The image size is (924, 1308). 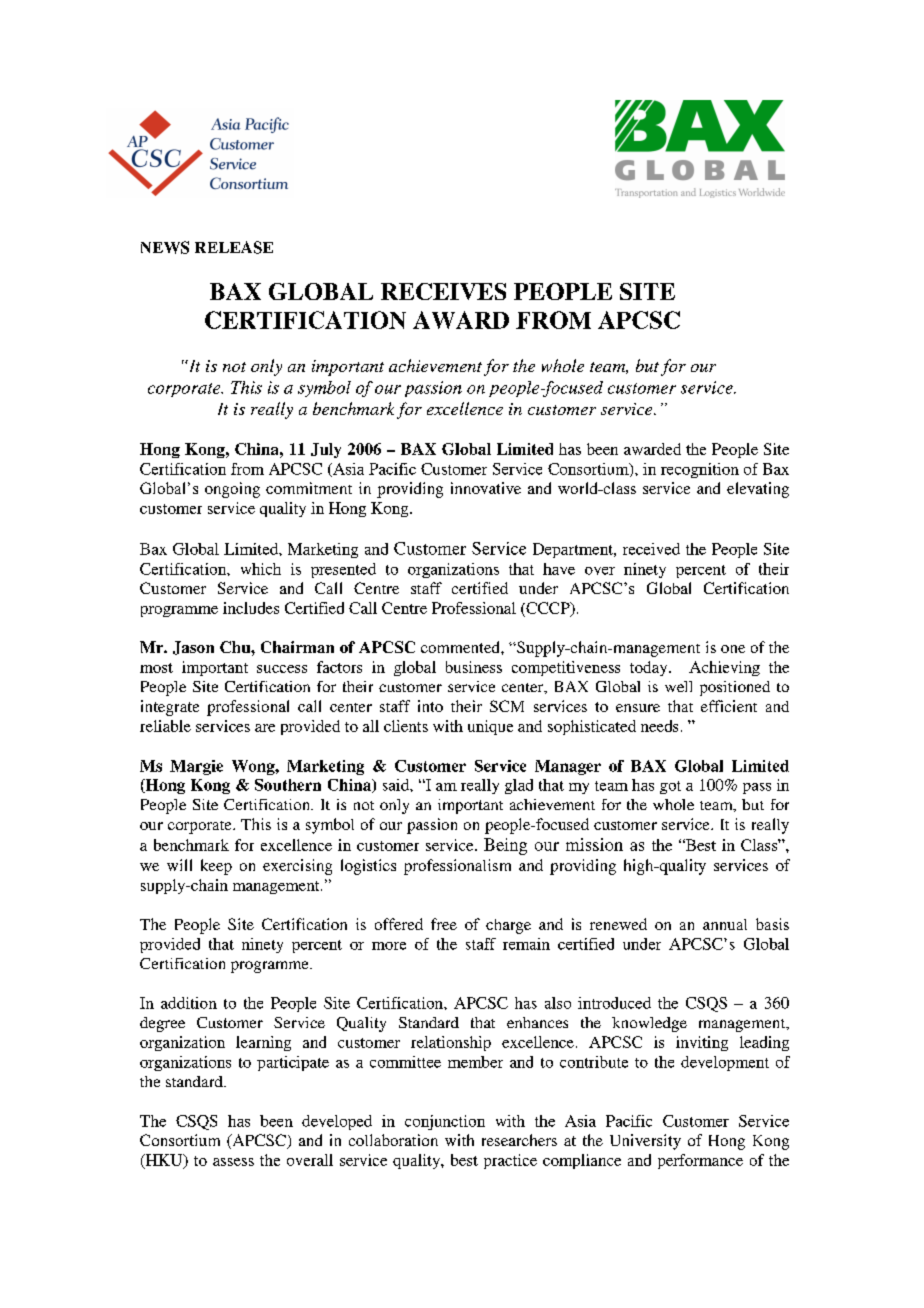 What do you see at coordinates (216, 867) in the image?
I see `keep` at bounding box center [216, 867].
